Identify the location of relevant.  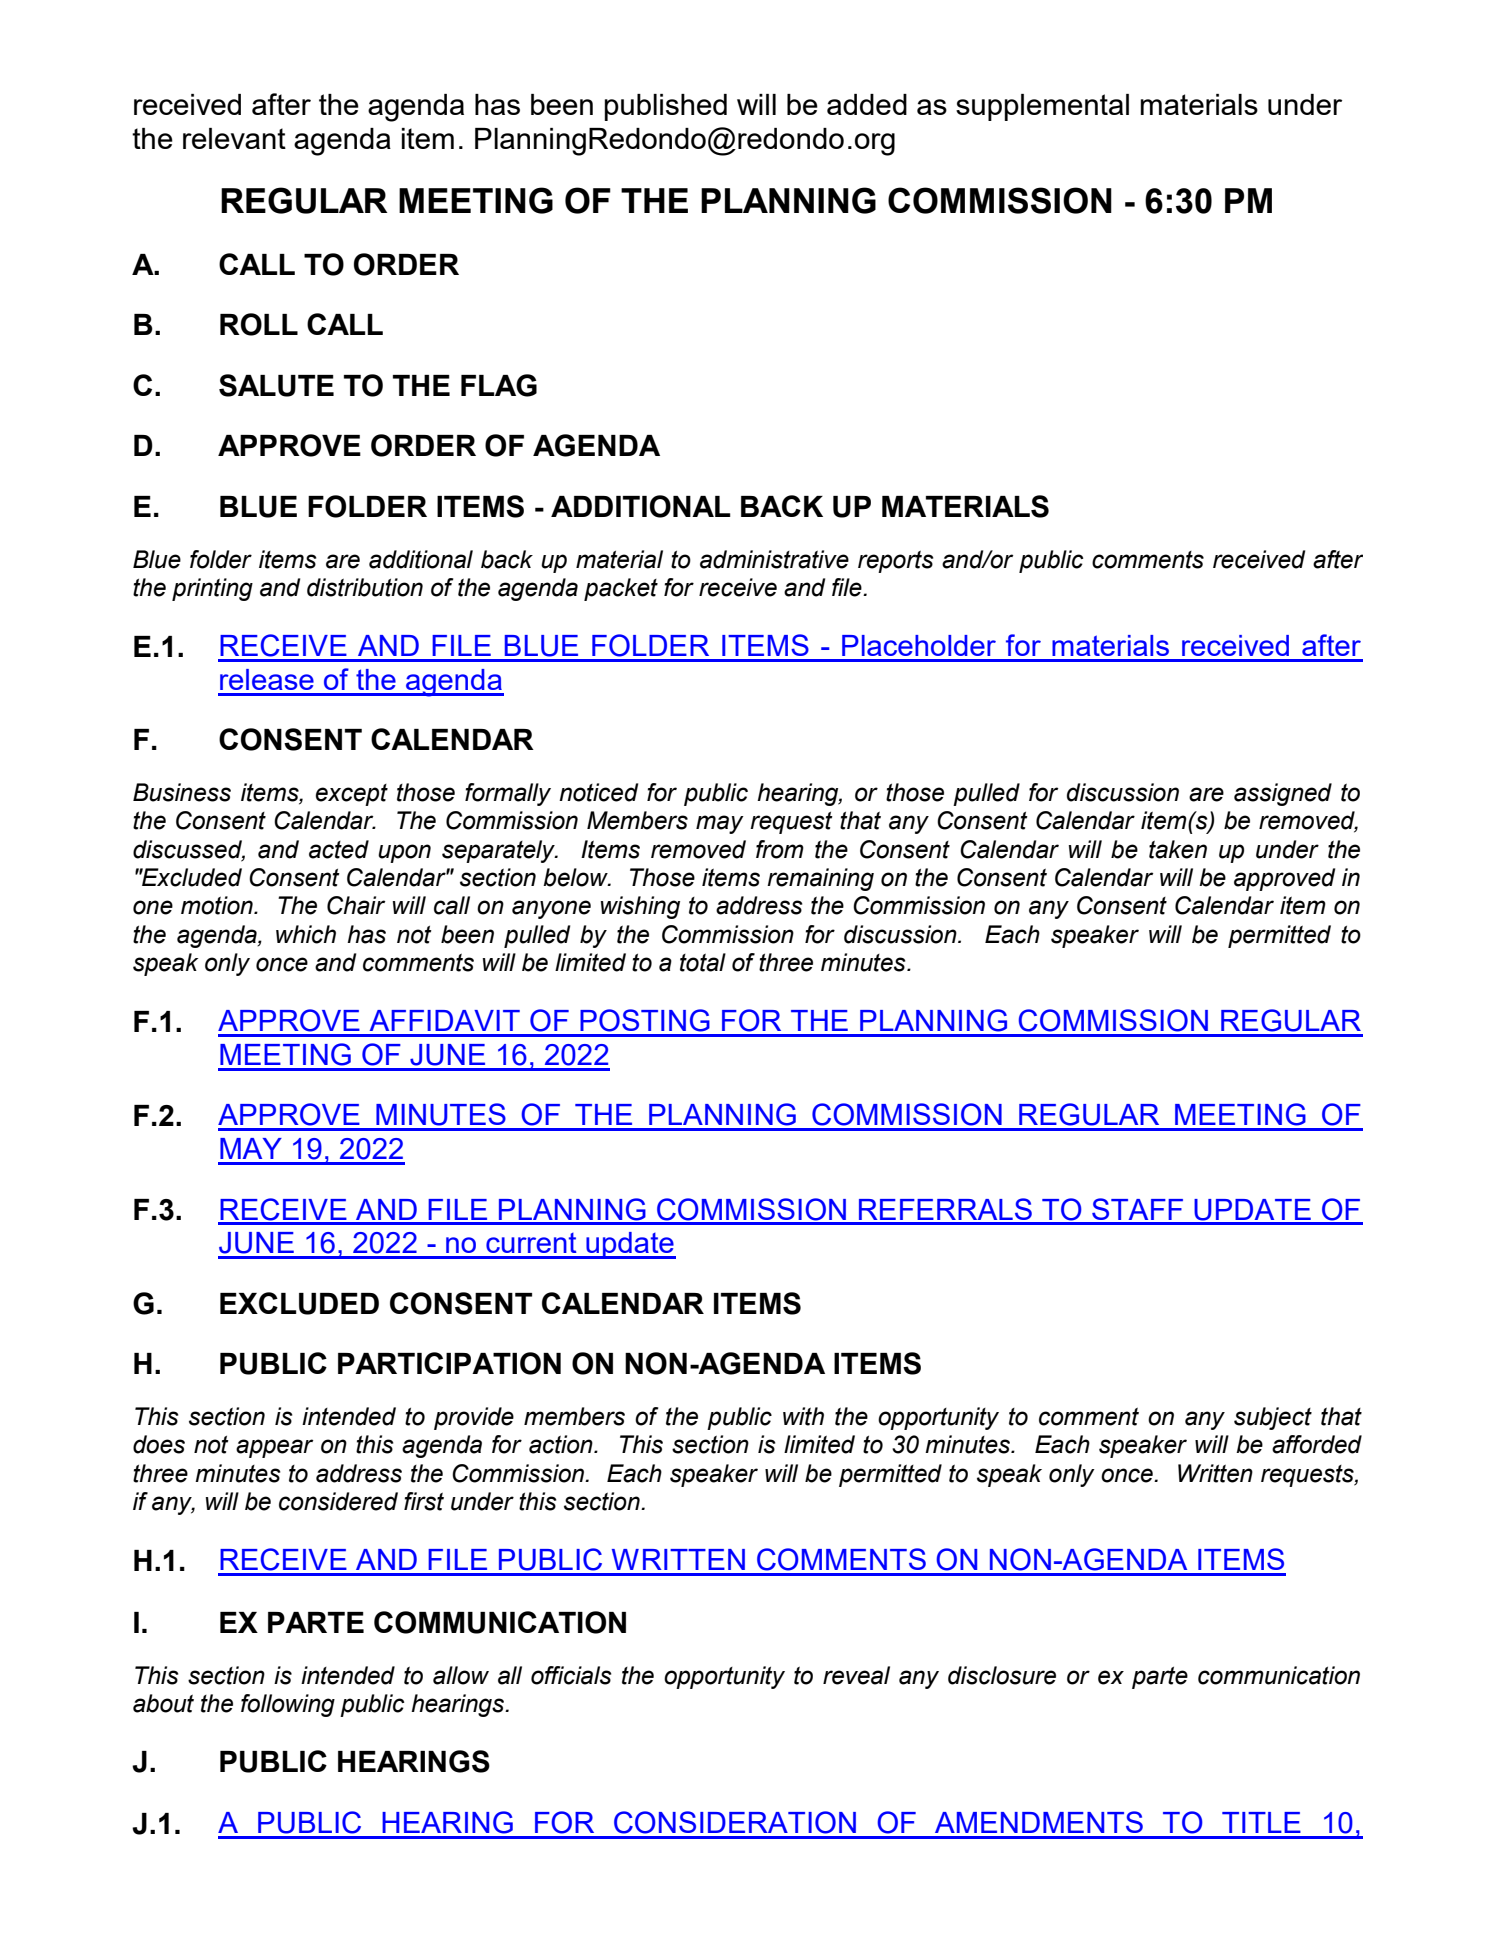
(234, 138).
